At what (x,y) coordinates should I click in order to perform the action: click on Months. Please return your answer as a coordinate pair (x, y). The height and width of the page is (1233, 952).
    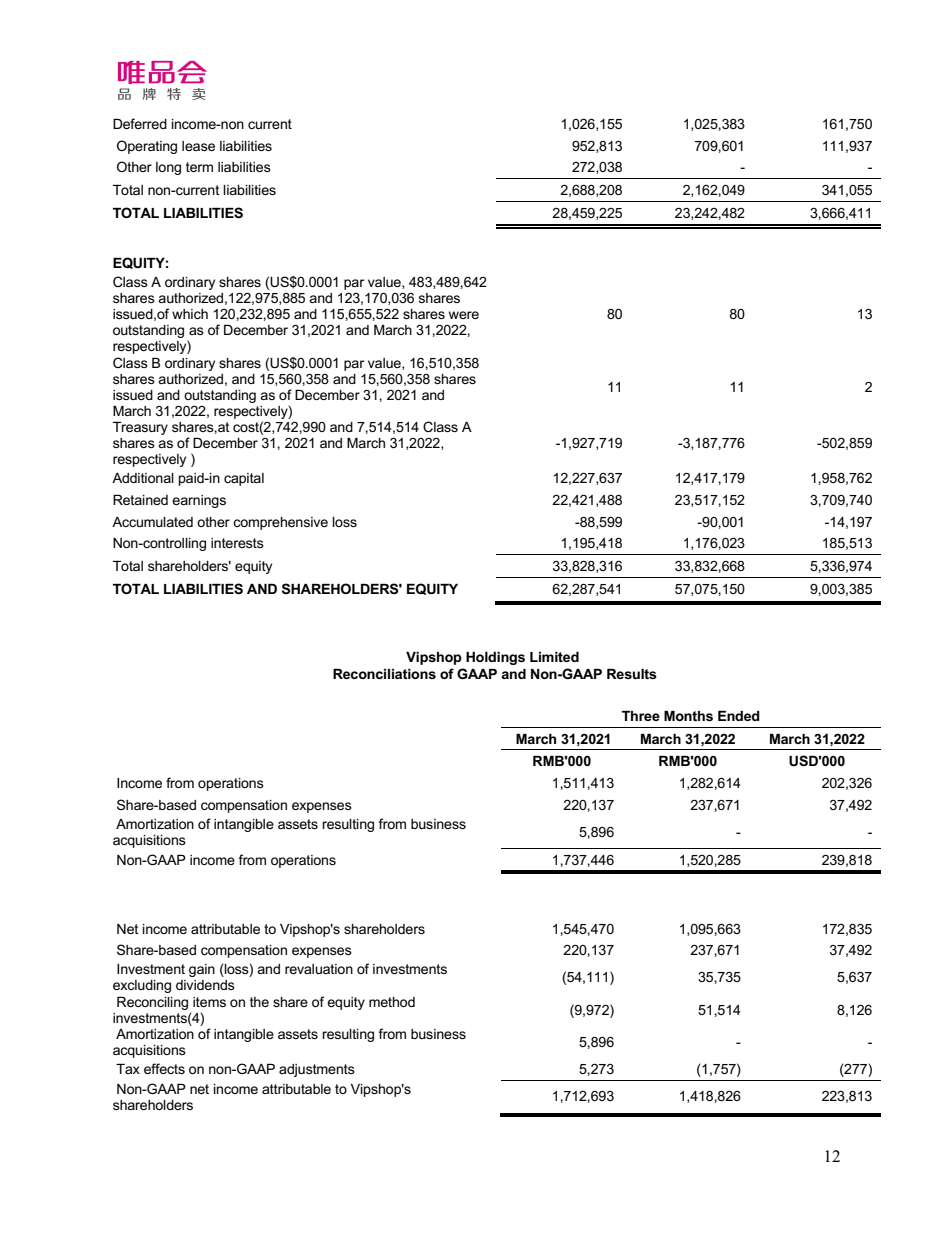
    Looking at the image, I should click on (688, 716).
